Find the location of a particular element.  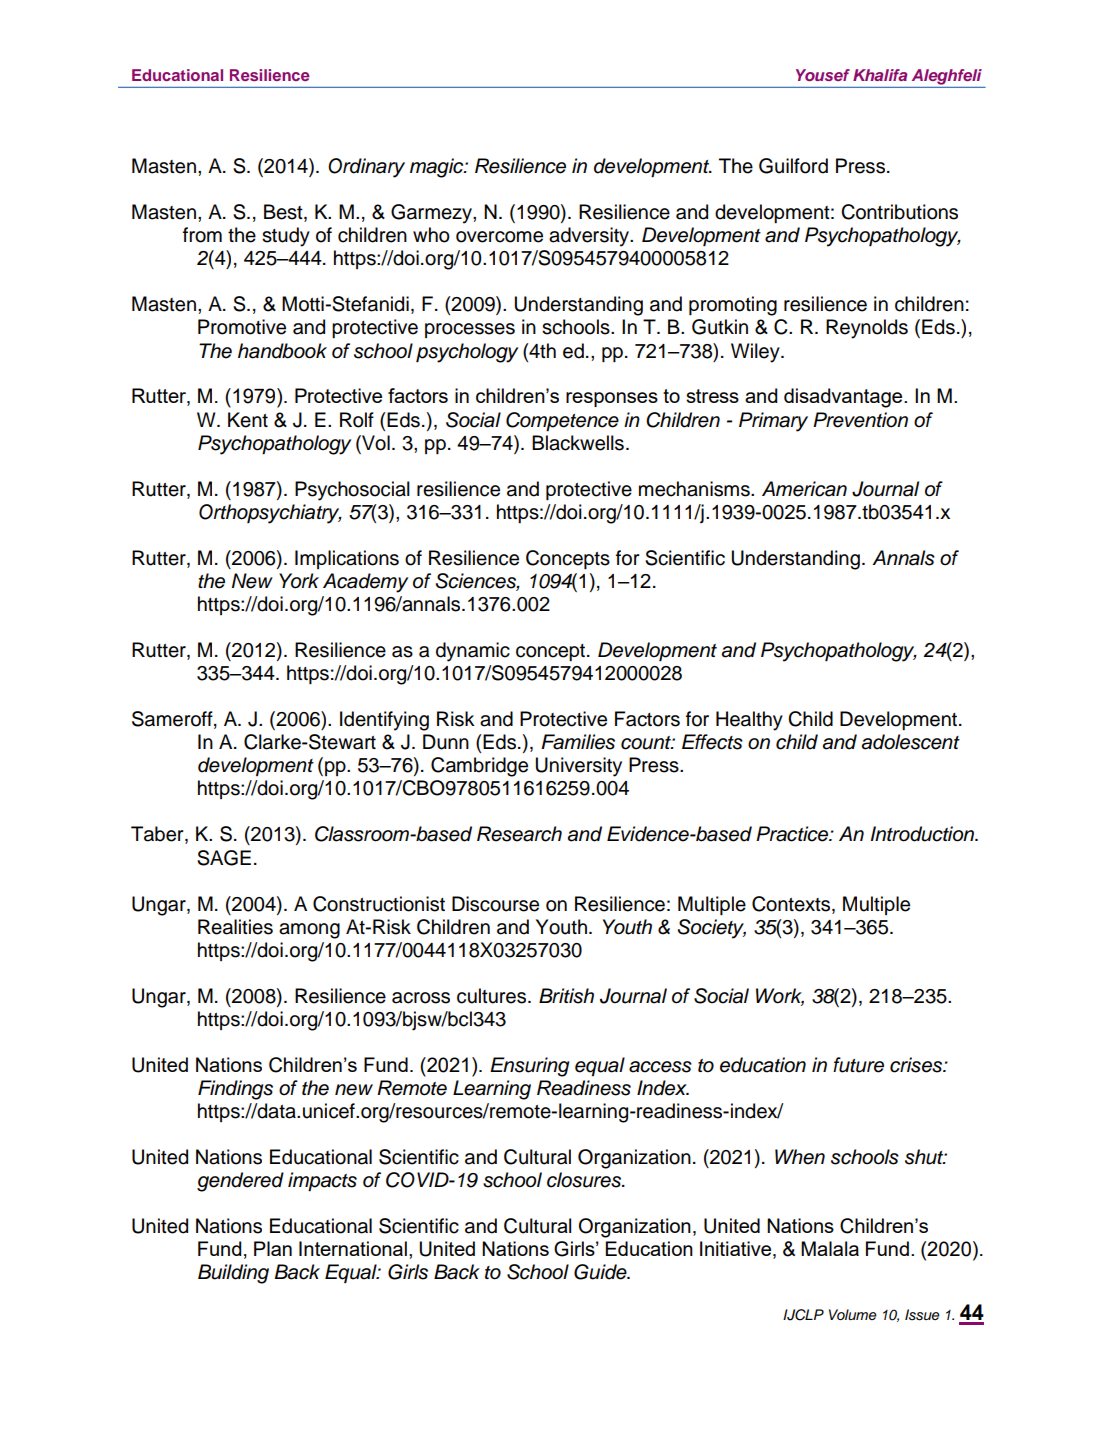

Khalifa is located at coordinates (880, 75).
